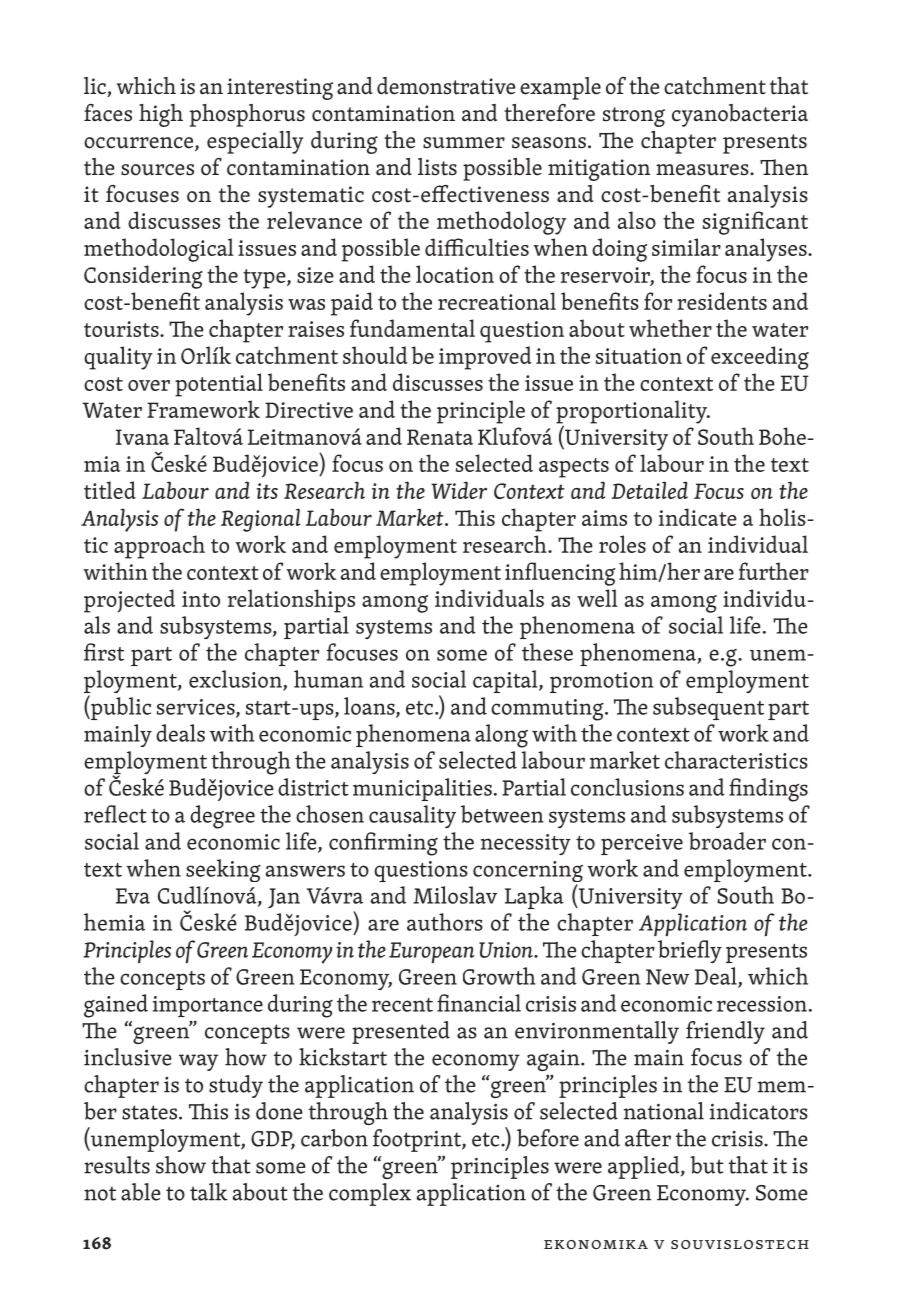 The height and width of the document is (1308, 924). I want to click on broader, so click(727, 841).
